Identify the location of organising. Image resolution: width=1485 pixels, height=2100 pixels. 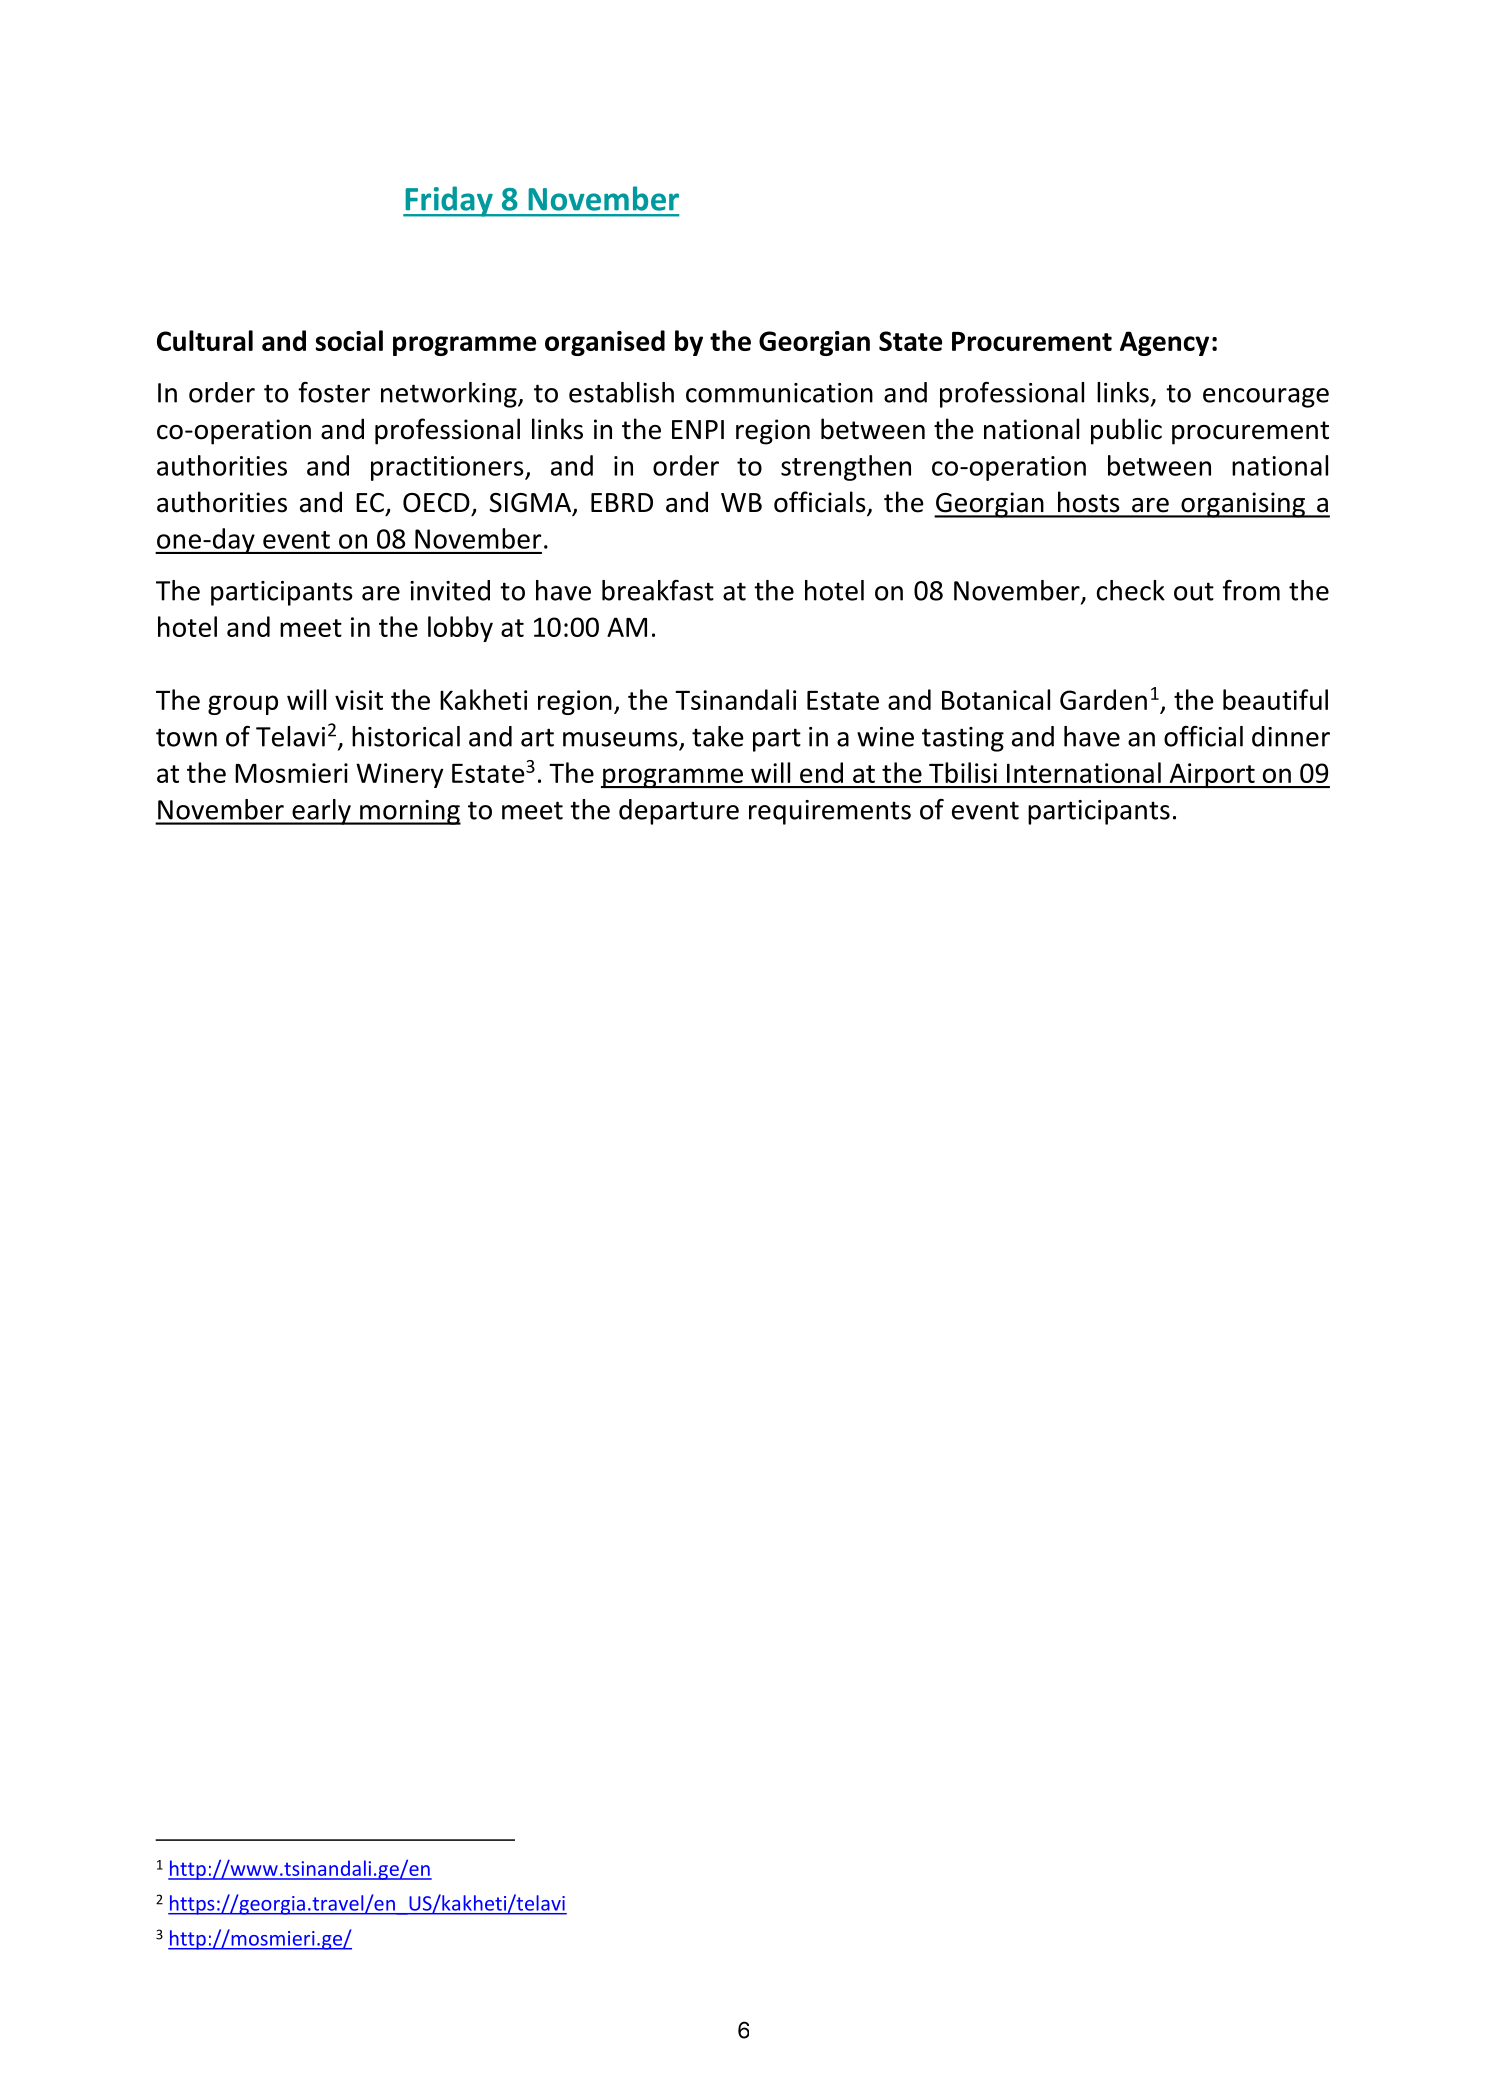
(1243, 505).
